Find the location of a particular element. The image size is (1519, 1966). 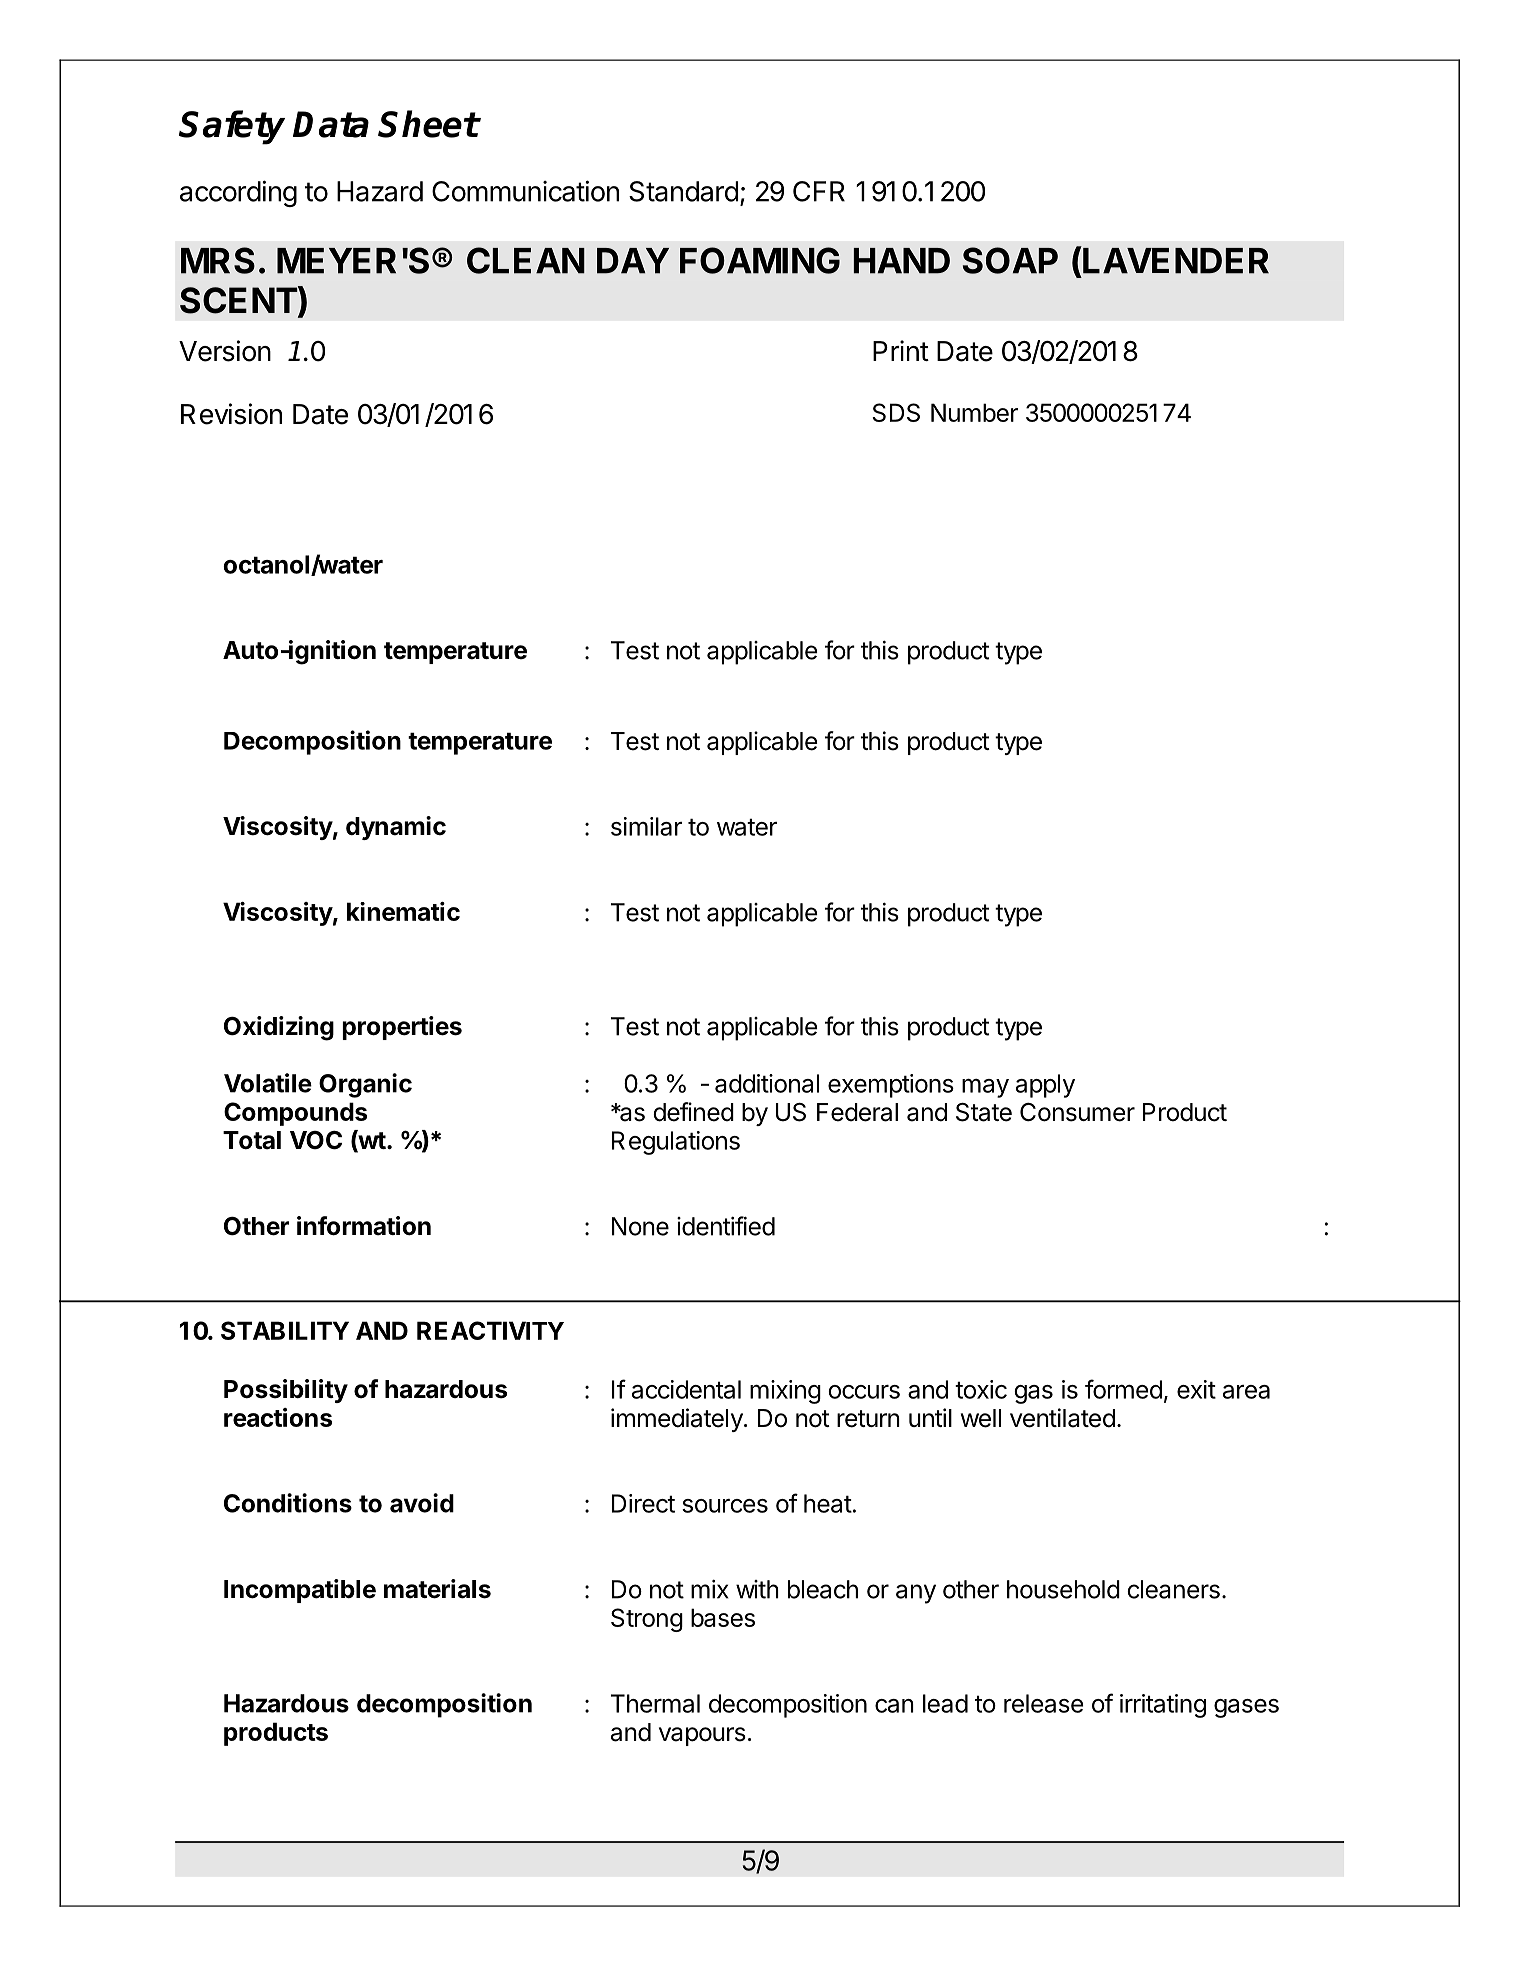

Incompatible is located at coordinates (300, 1591).
